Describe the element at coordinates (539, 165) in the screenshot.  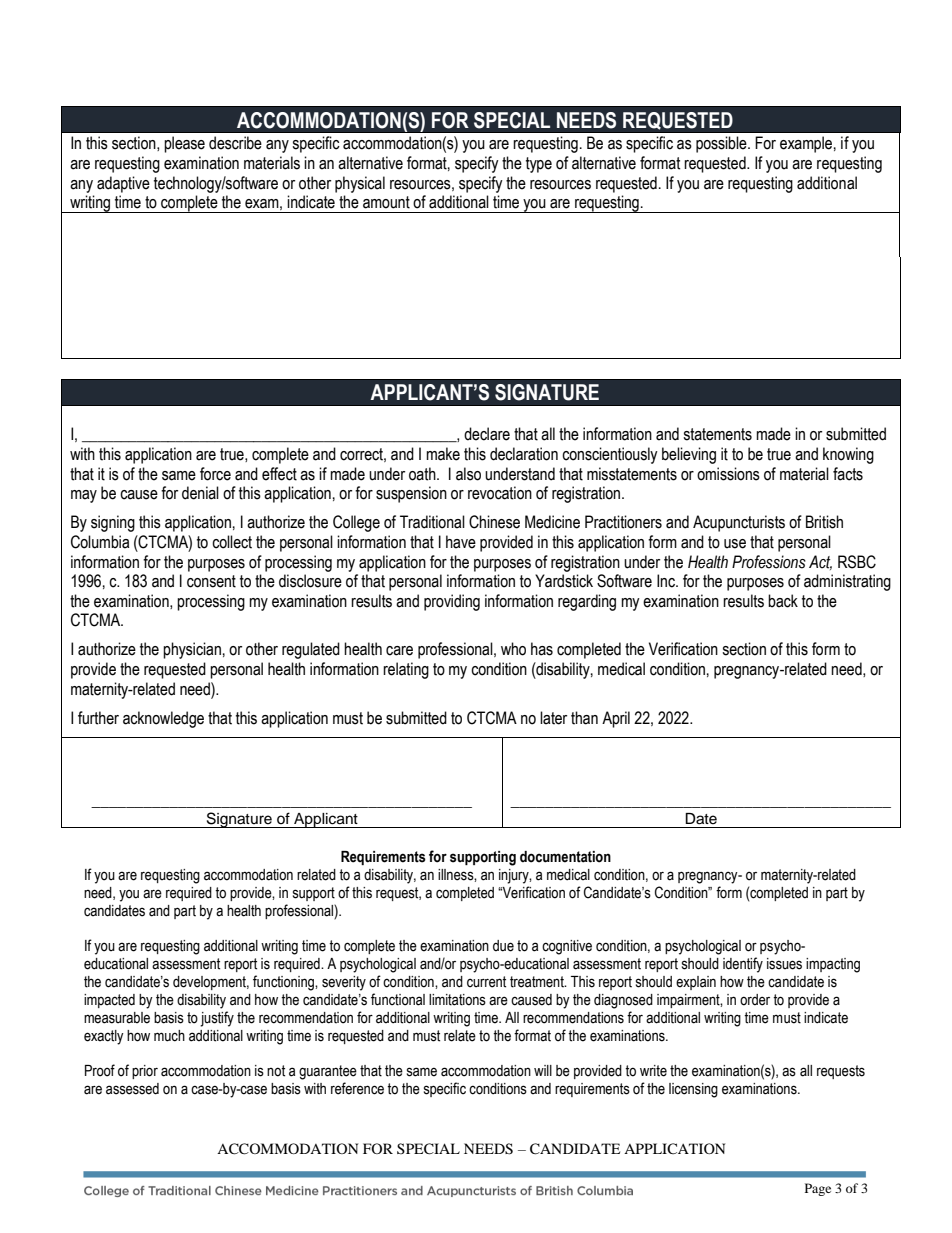
I see `type` at that location.
